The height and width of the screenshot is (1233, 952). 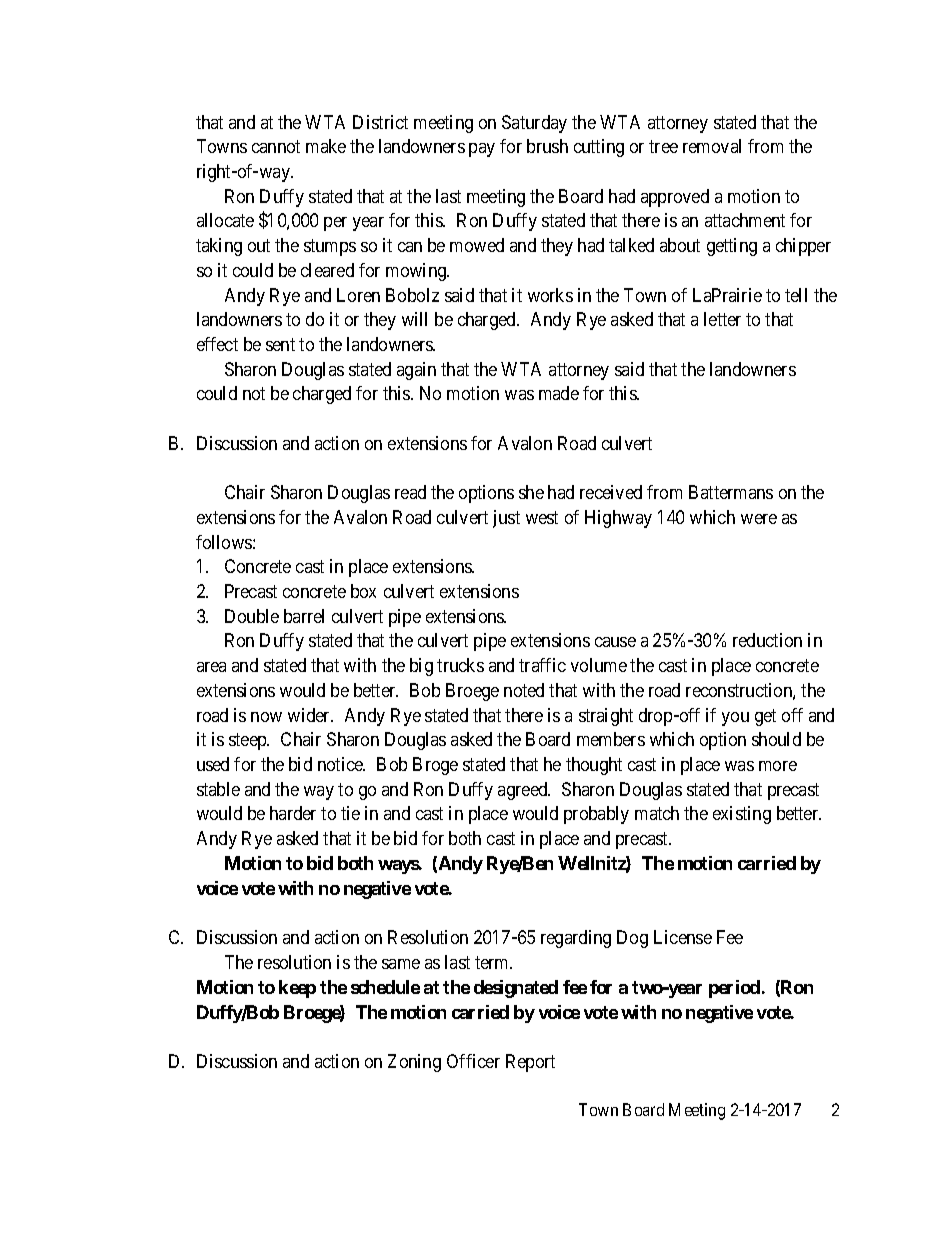 I want to click on she, so click(x=531, y=492).
